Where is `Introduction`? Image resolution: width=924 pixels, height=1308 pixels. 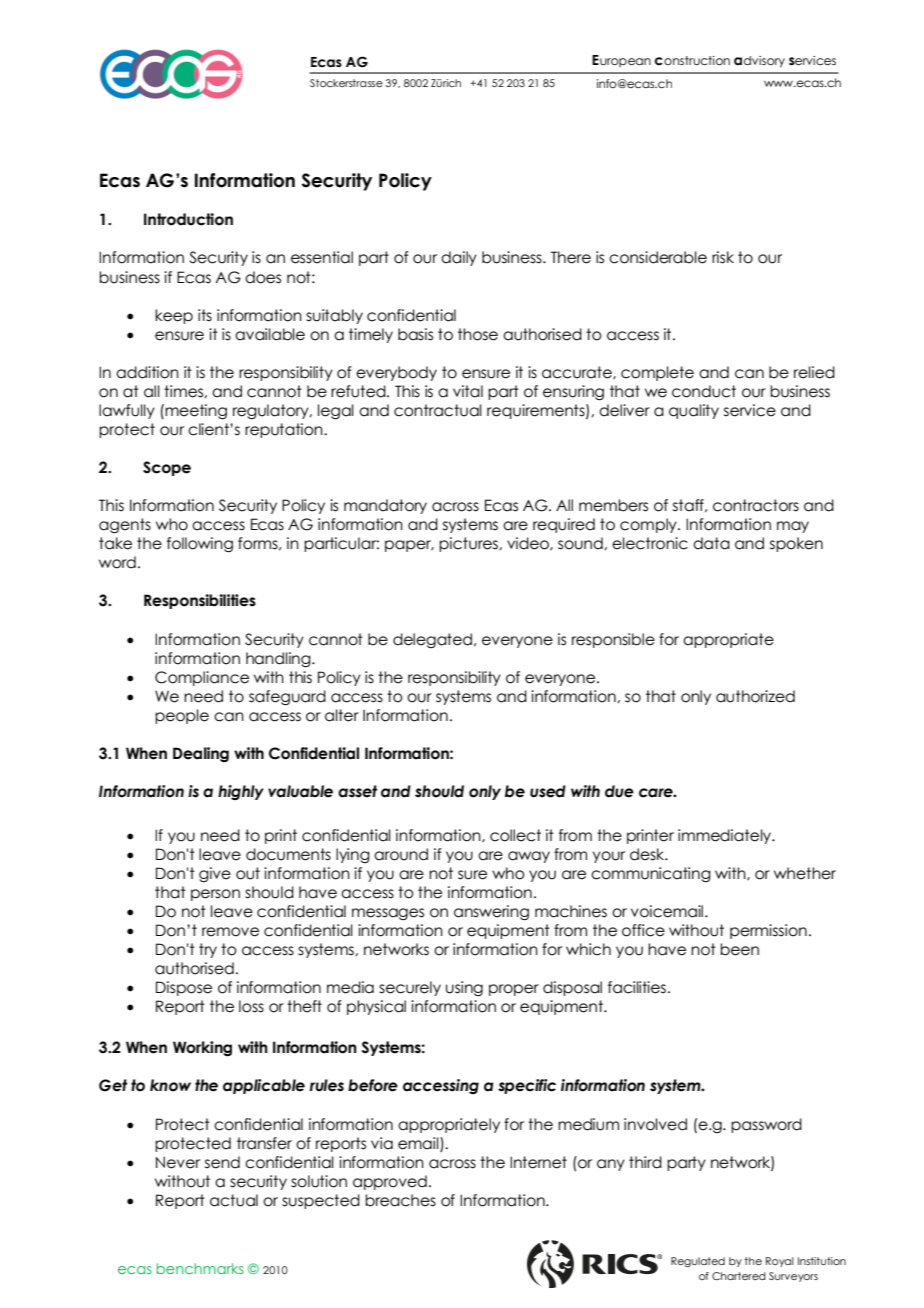
Introduction is located at coordinates (188, 219).
